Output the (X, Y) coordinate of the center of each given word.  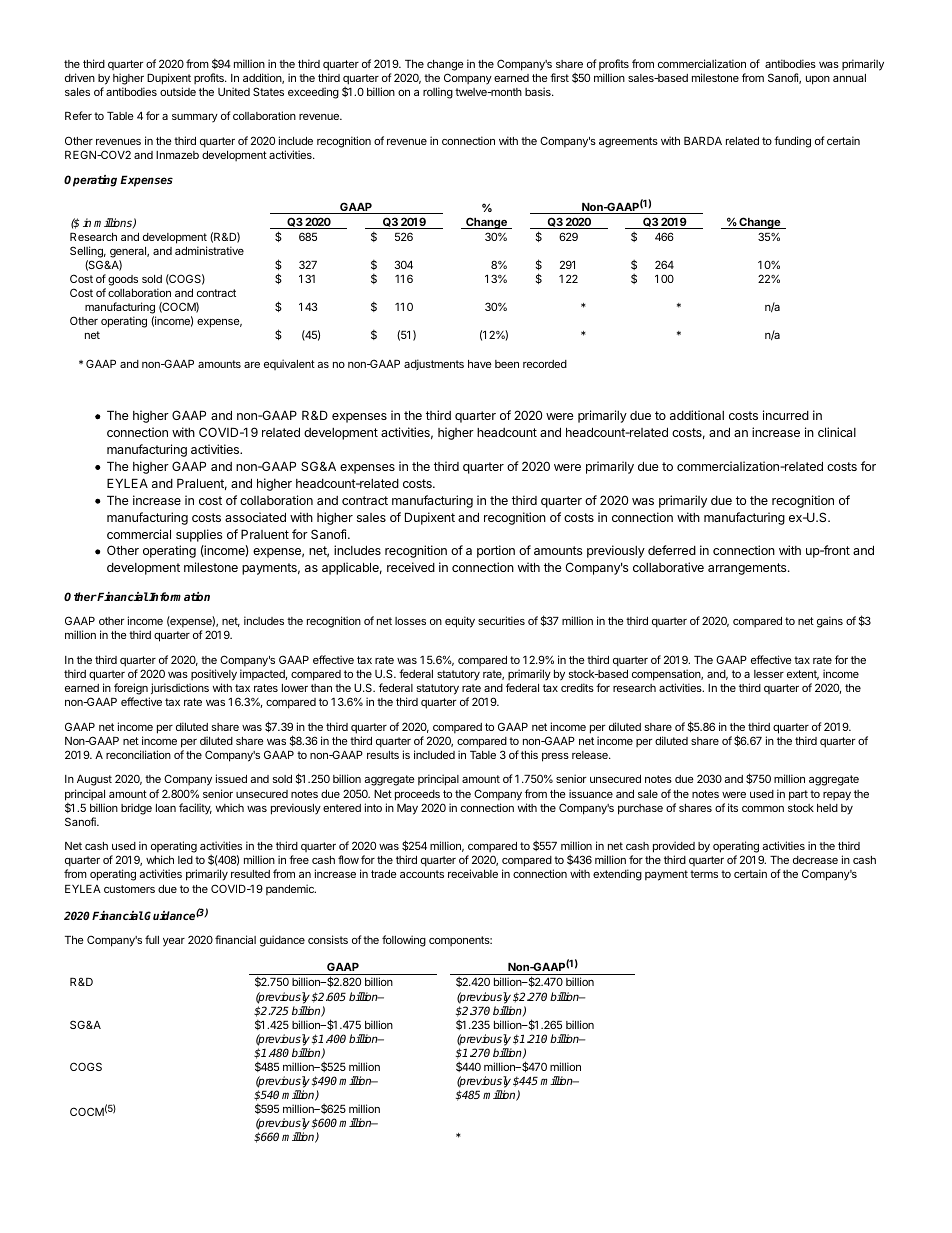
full (152, 939)
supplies (199, 535)
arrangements (748, 569)
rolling (438, 93)
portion (496, 551)
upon (818, 80)
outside (178, 91)
